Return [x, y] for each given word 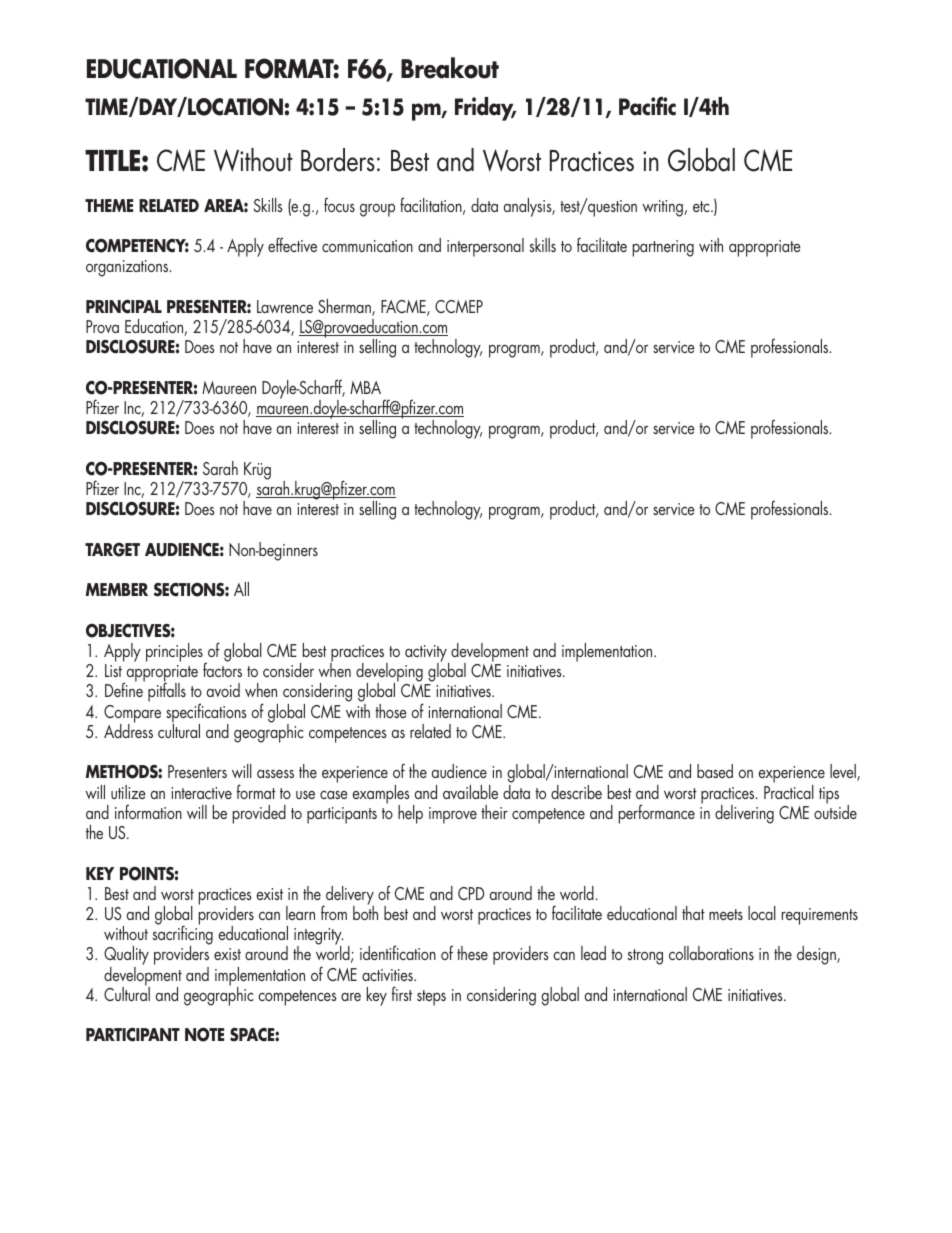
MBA [365, 387]
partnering [663, 248]
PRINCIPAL [124, 307]
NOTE [204, 1034]
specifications [206, 714]
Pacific [647, 106]
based [715, 771]
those [391, 711]
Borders [338, 160]
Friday [485, 109]
